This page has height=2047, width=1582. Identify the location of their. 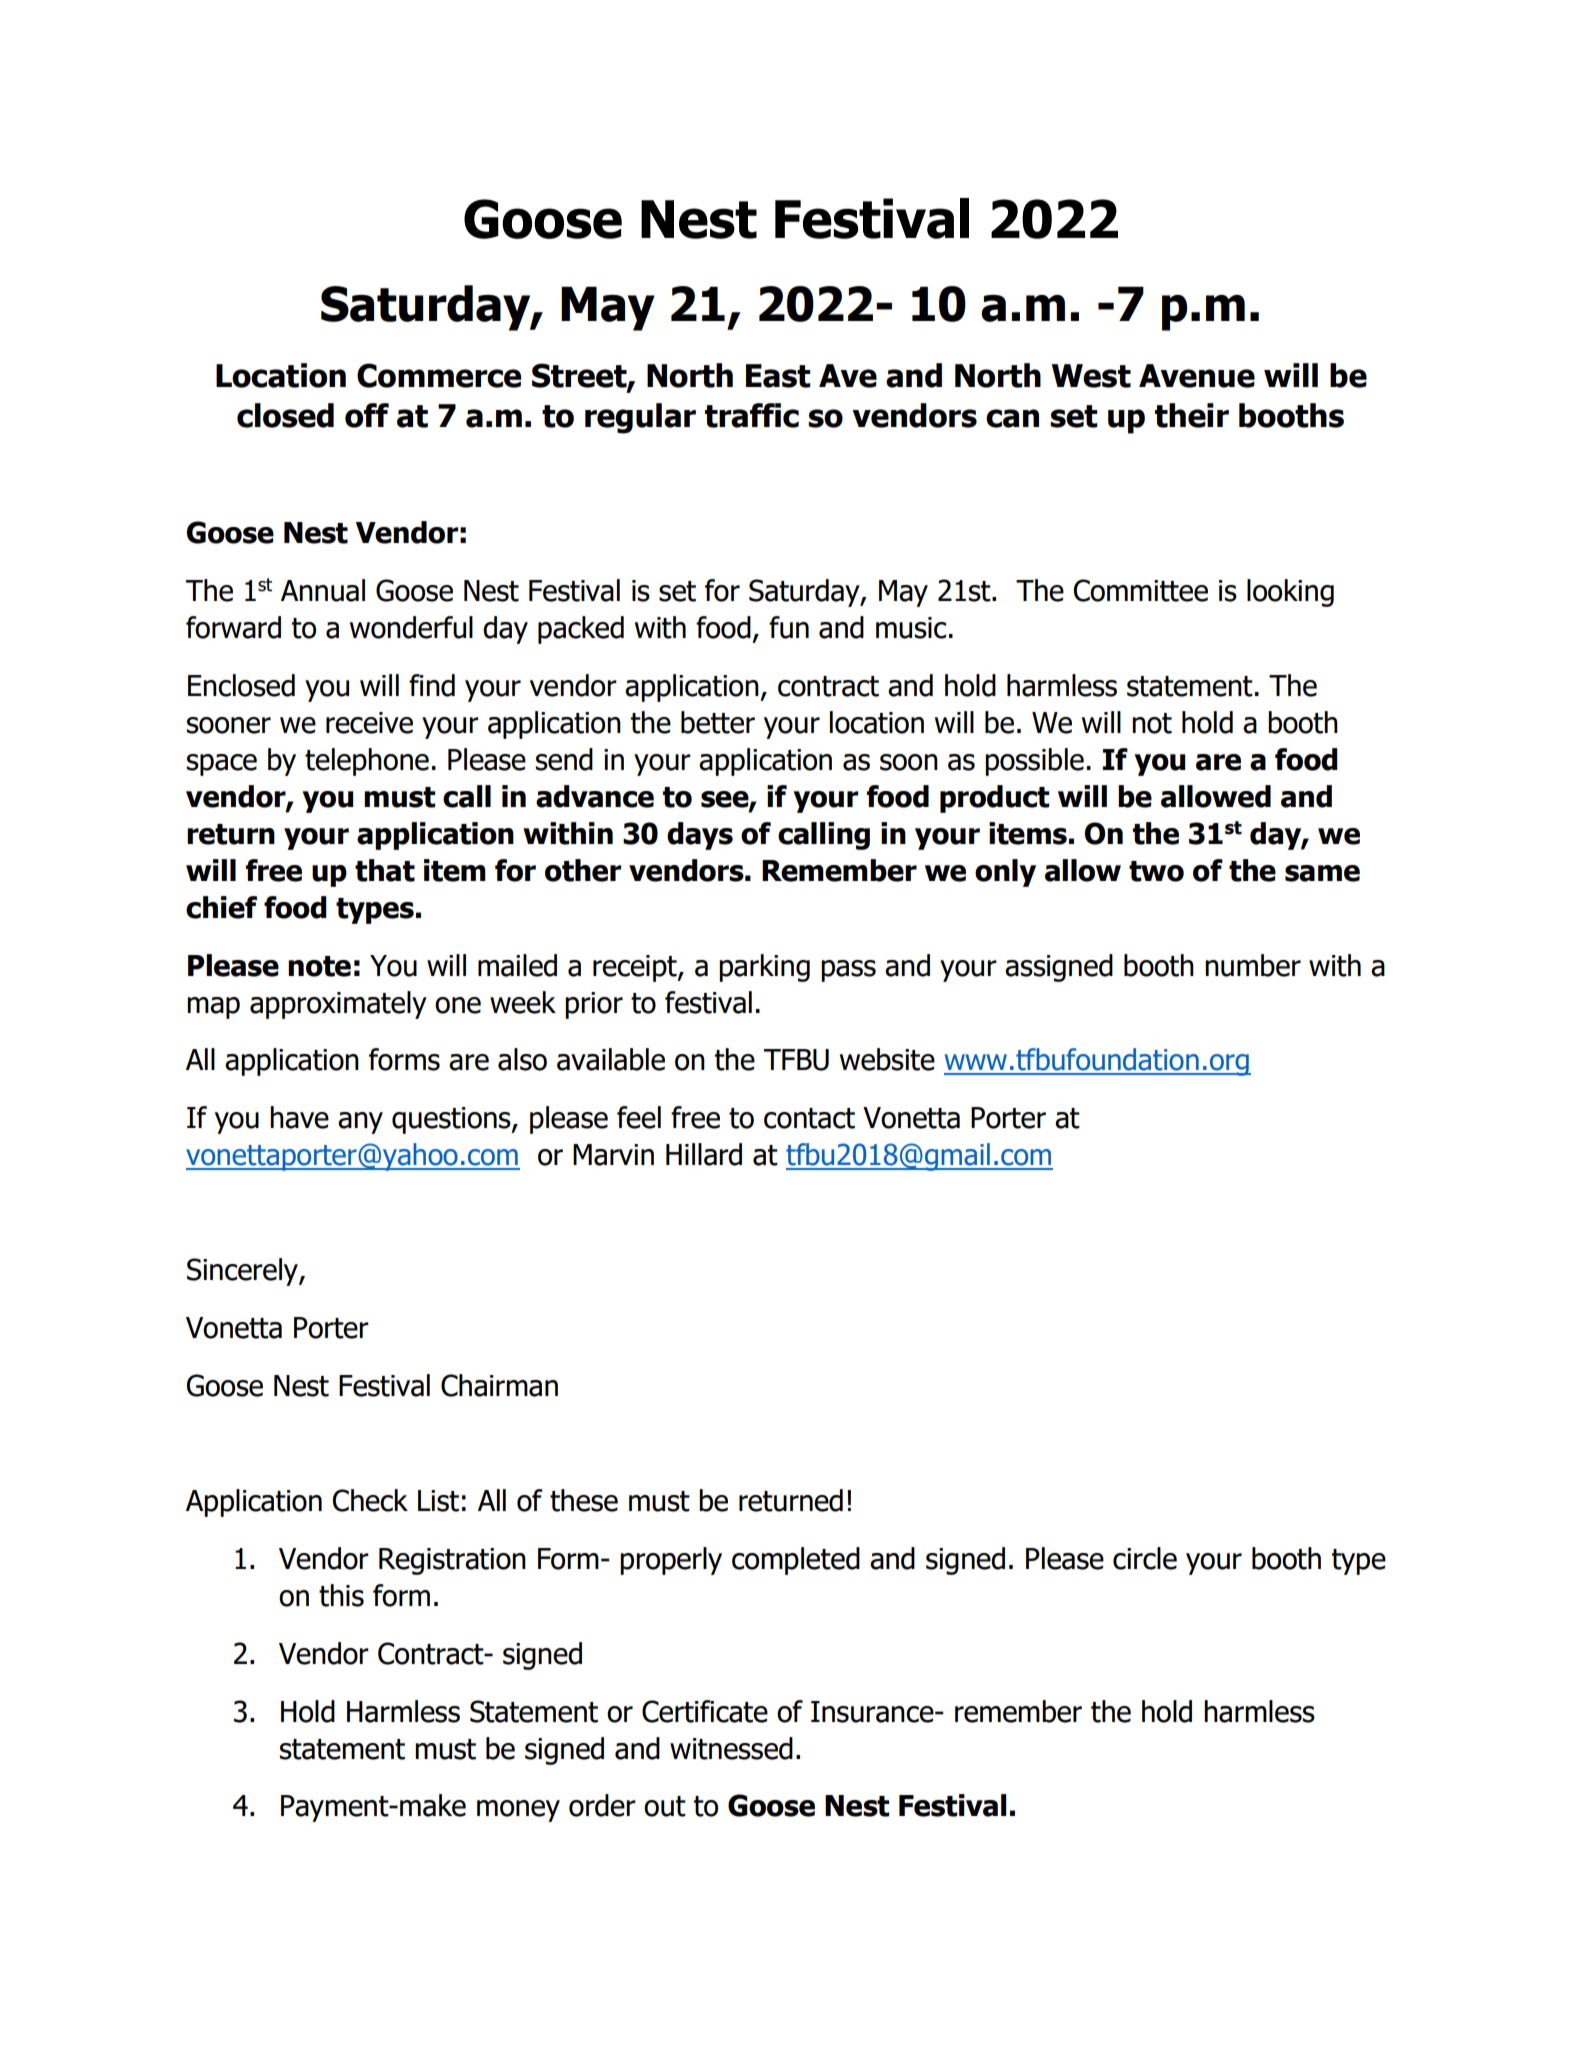
(1192, 415).
